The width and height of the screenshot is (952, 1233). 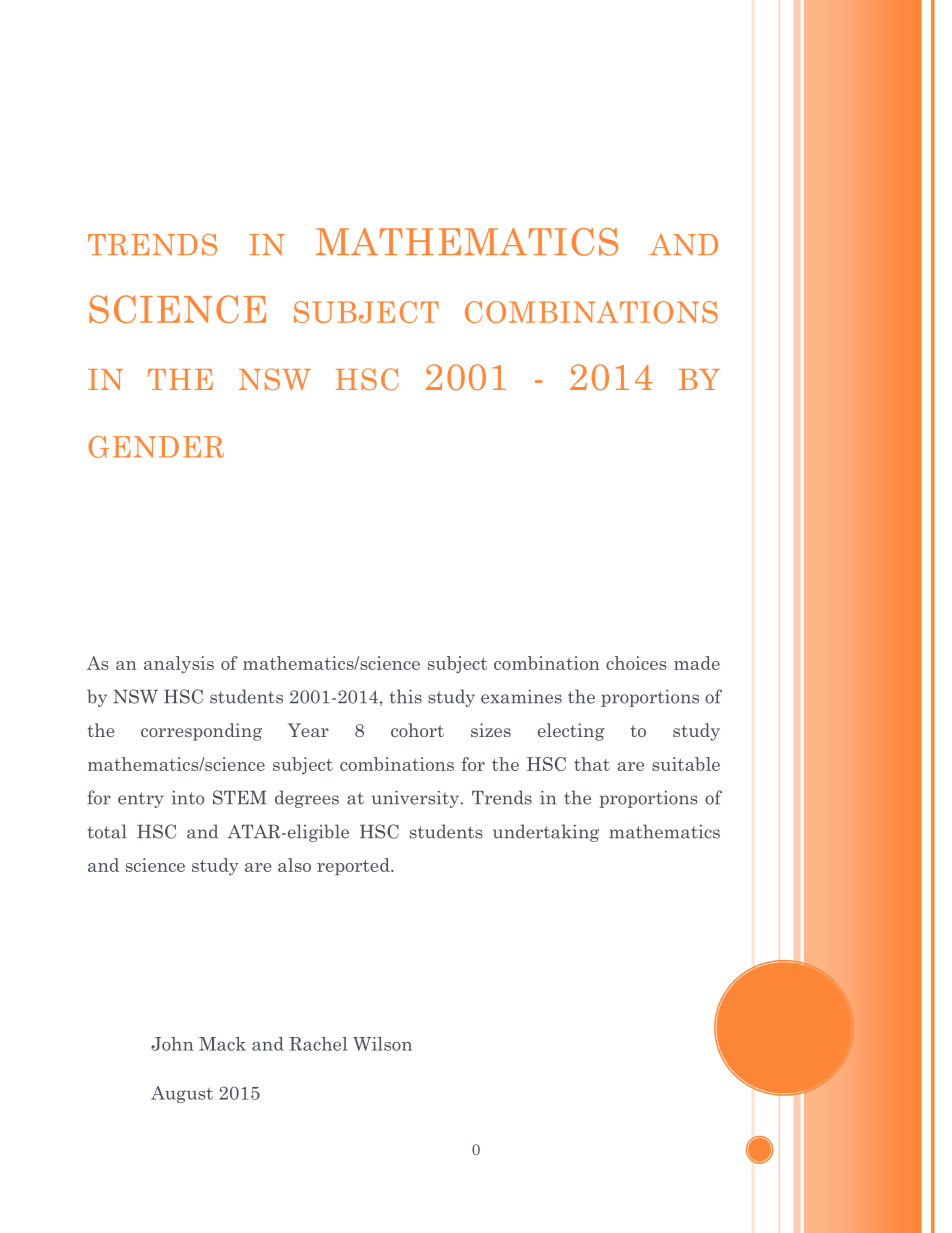 I want to click on August, so click(x=182, y=1094).
